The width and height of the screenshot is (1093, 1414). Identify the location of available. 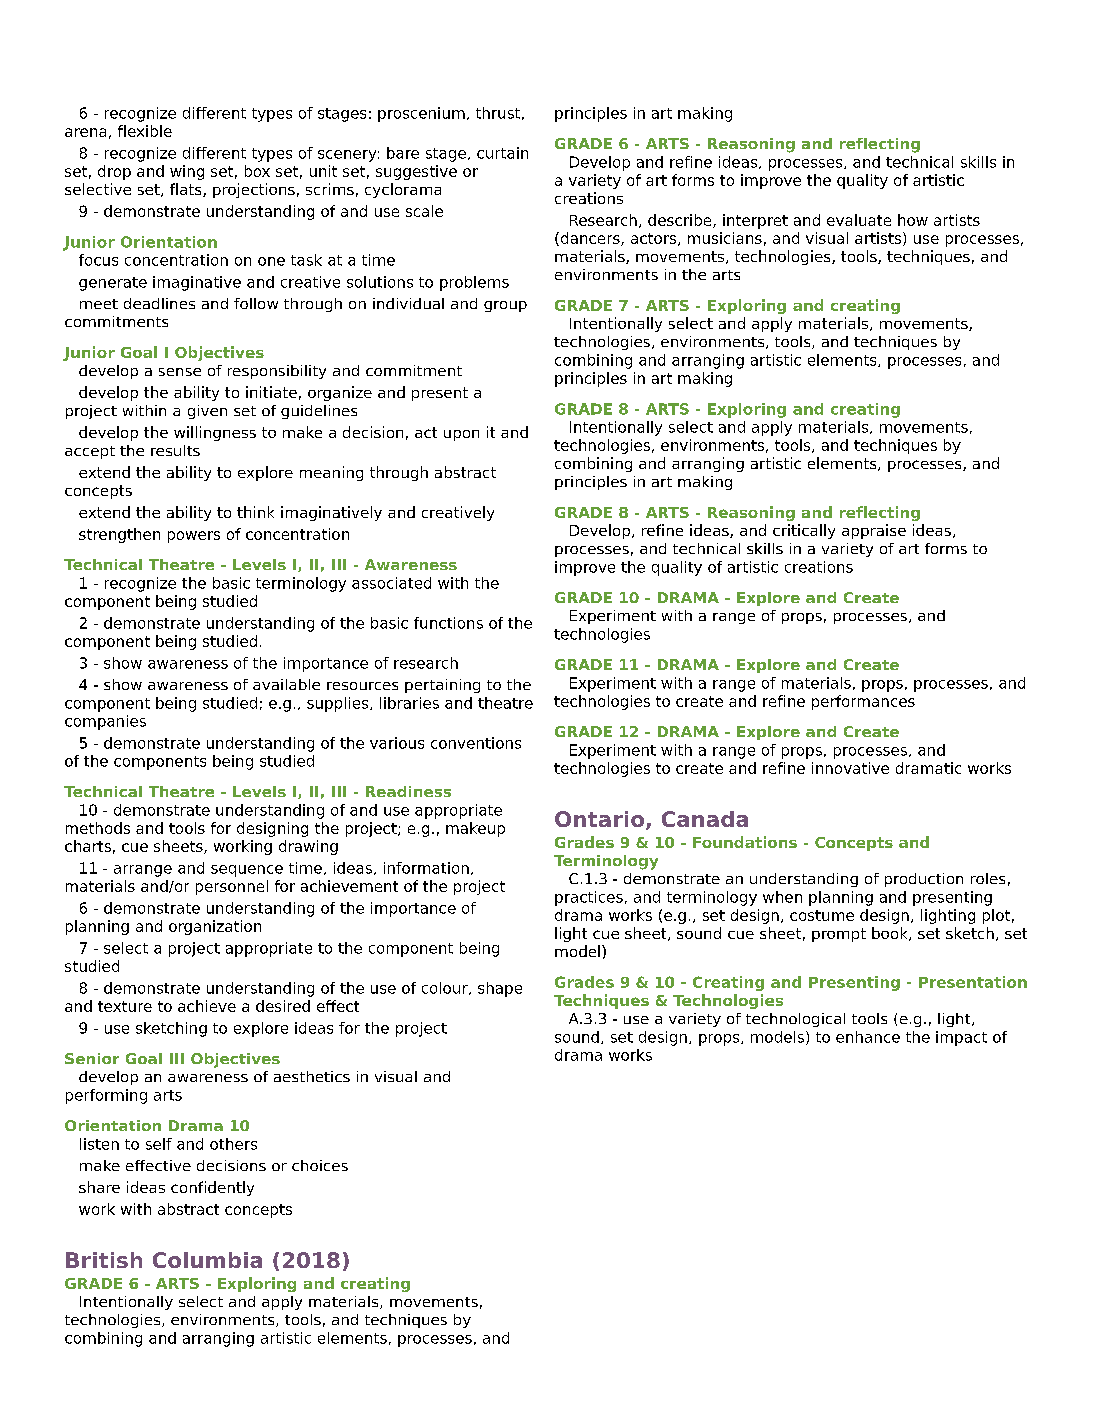
(286, 684).
